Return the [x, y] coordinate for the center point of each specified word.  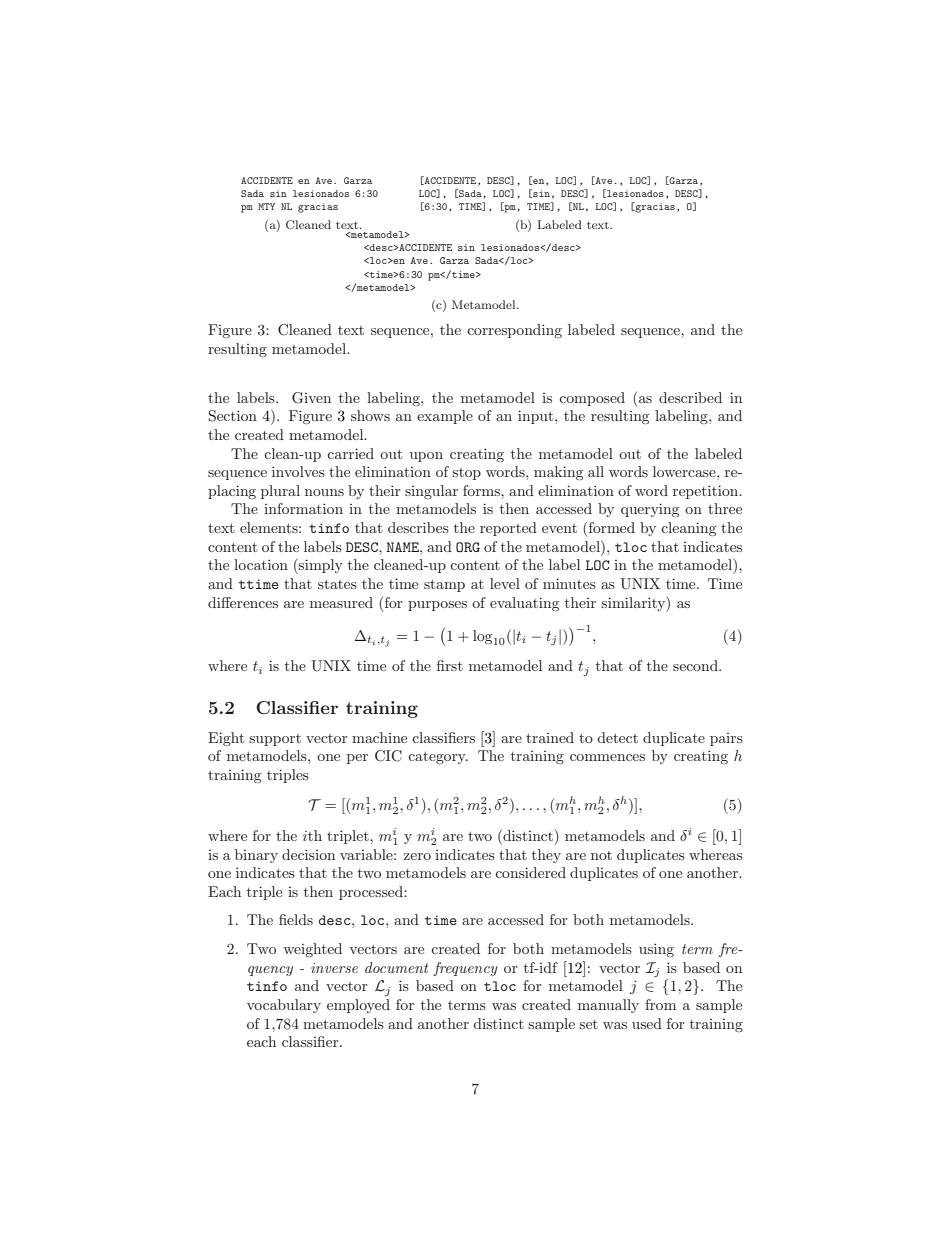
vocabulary [284, 1006]
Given [311, 398]
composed [592, 399]
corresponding [514, 331]
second [696, 665]
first [450, 665]
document [396, 967]
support [275, 740]
